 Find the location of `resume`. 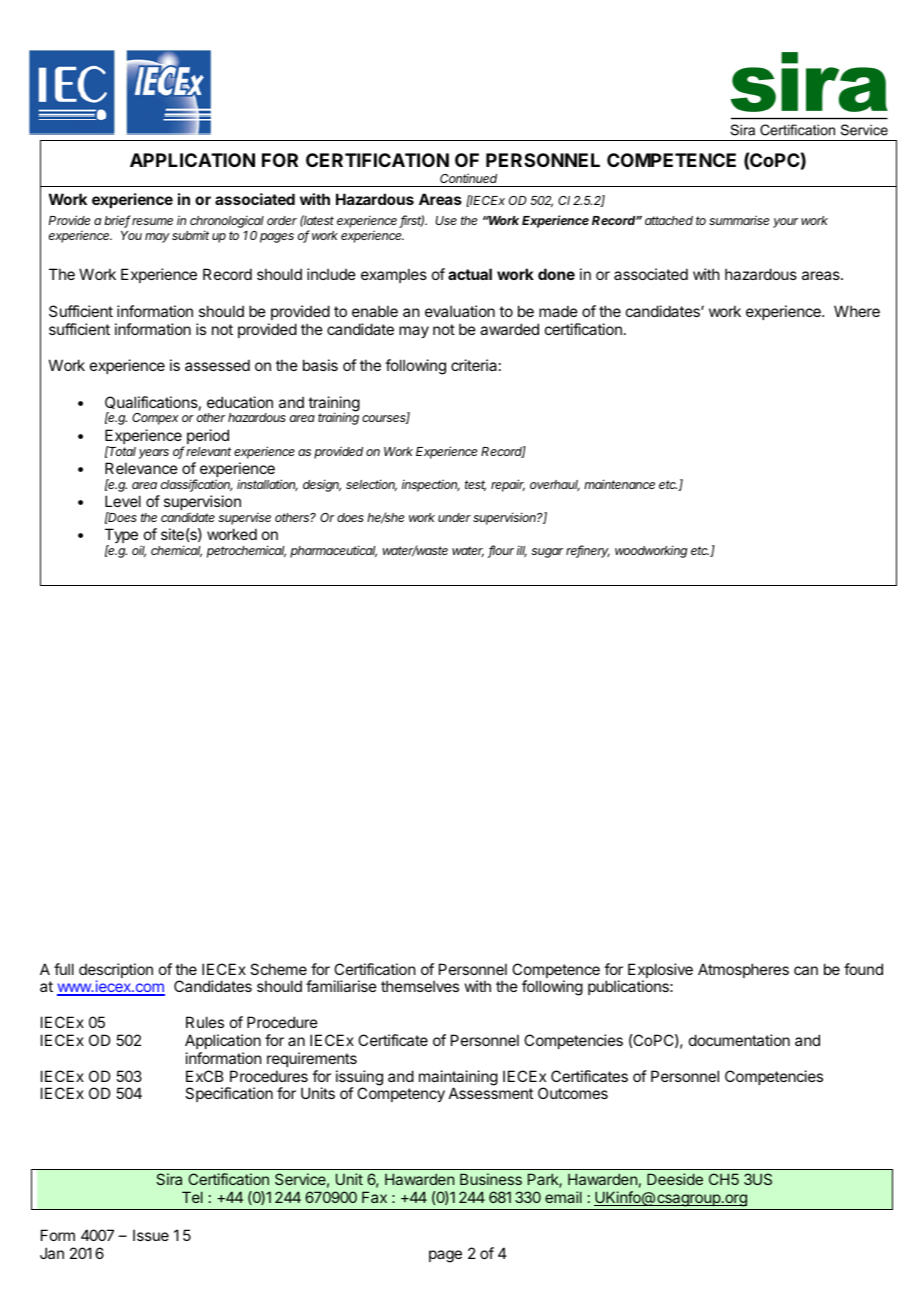

resume is located at coordinates (152, 221).
